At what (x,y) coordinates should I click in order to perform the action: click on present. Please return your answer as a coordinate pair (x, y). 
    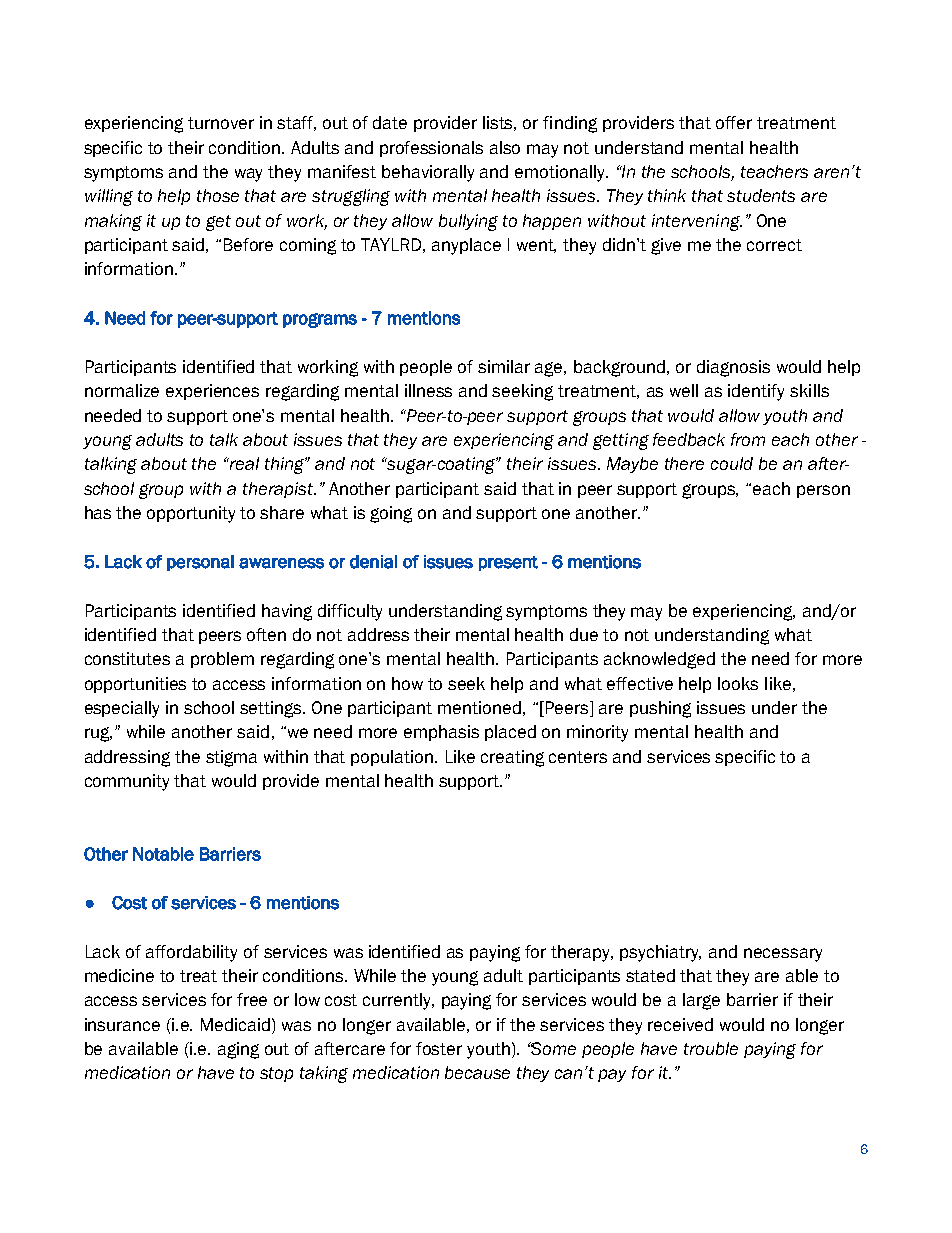
    Looking at the image, I should click on (508, 563).
